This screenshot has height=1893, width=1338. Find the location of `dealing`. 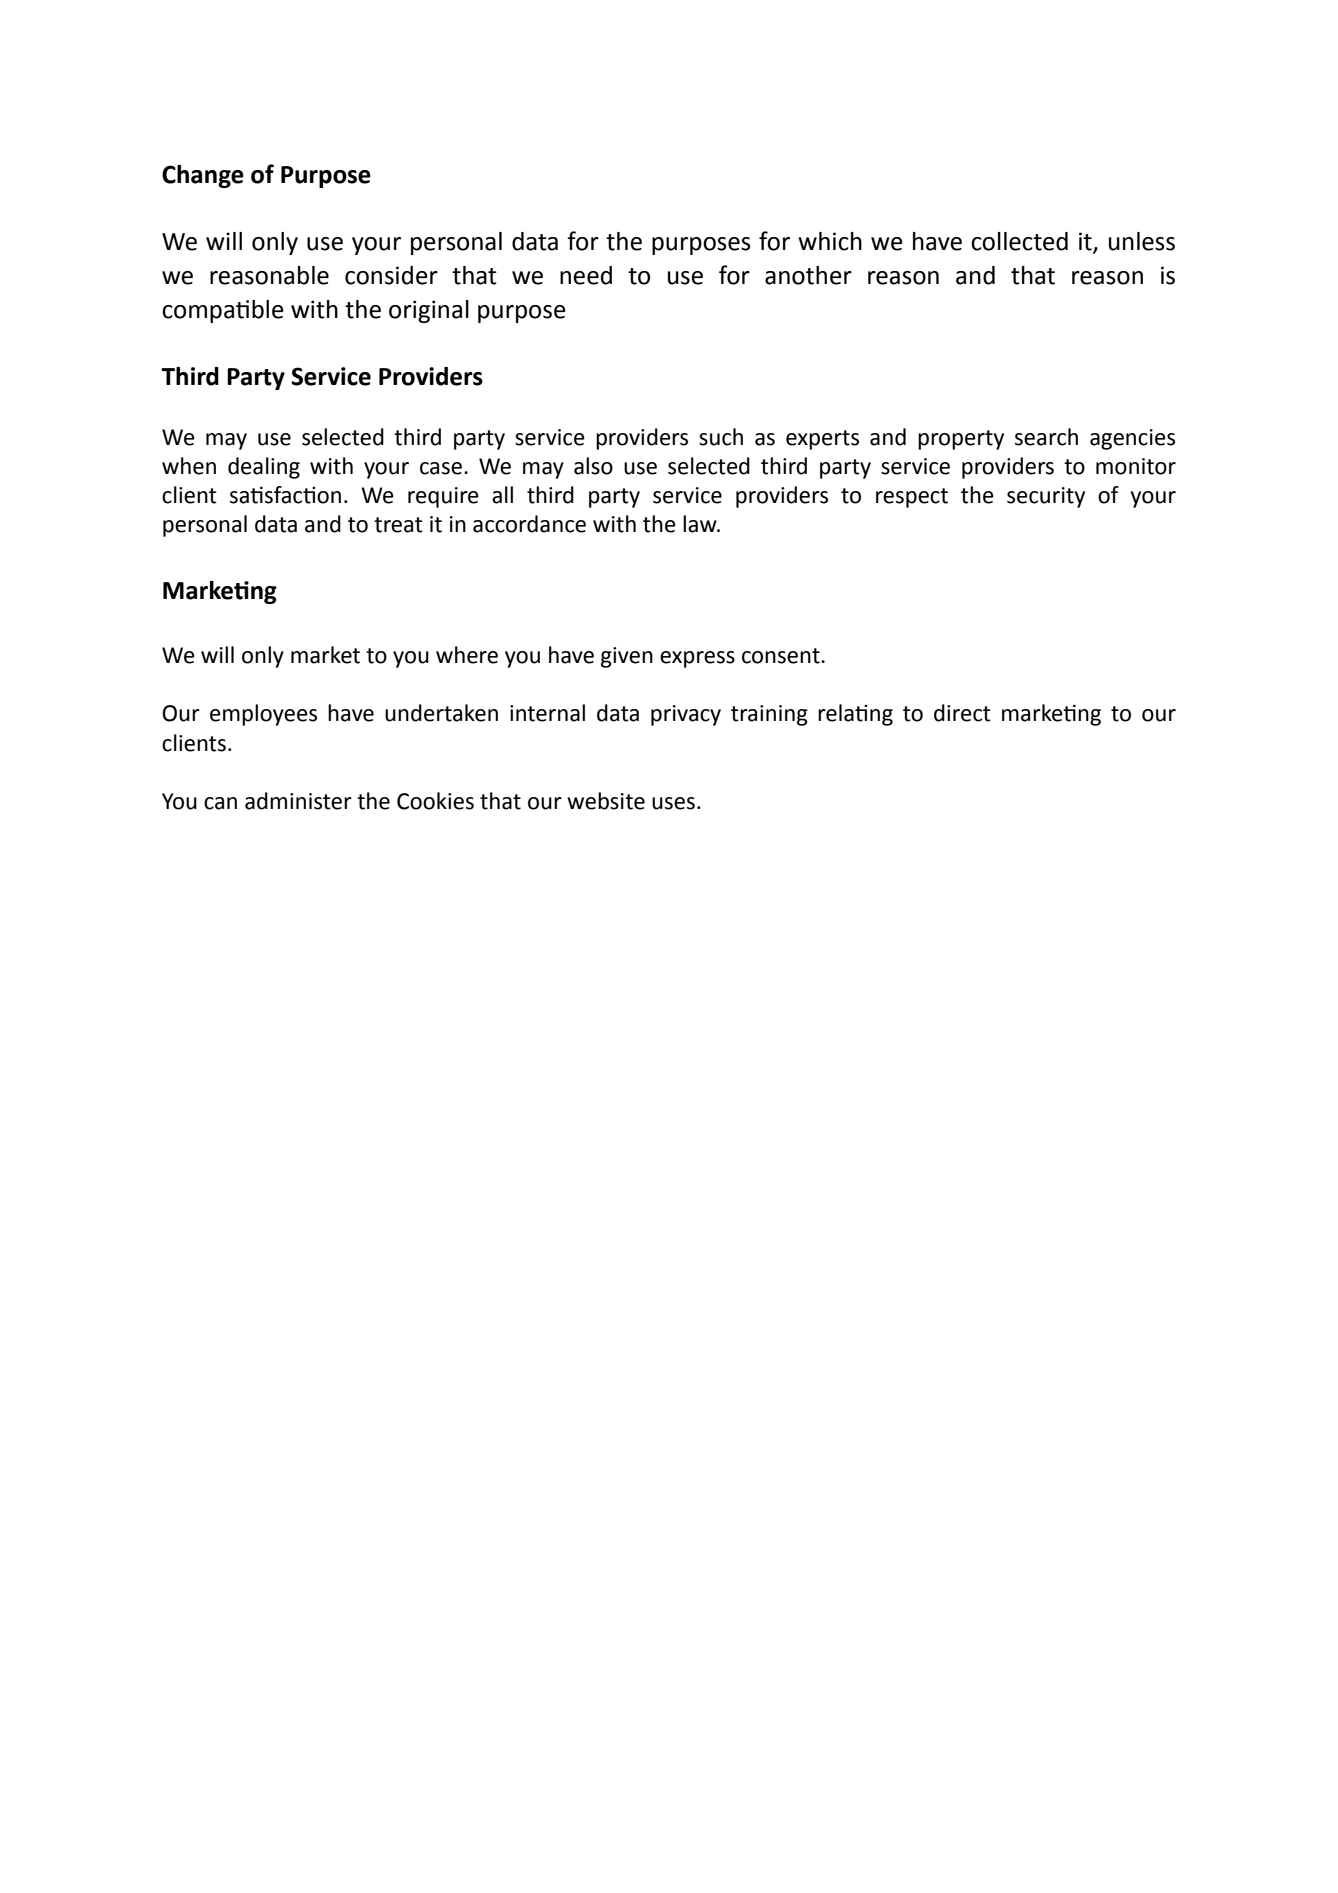

dealing is located at coordinates (264, 468).
